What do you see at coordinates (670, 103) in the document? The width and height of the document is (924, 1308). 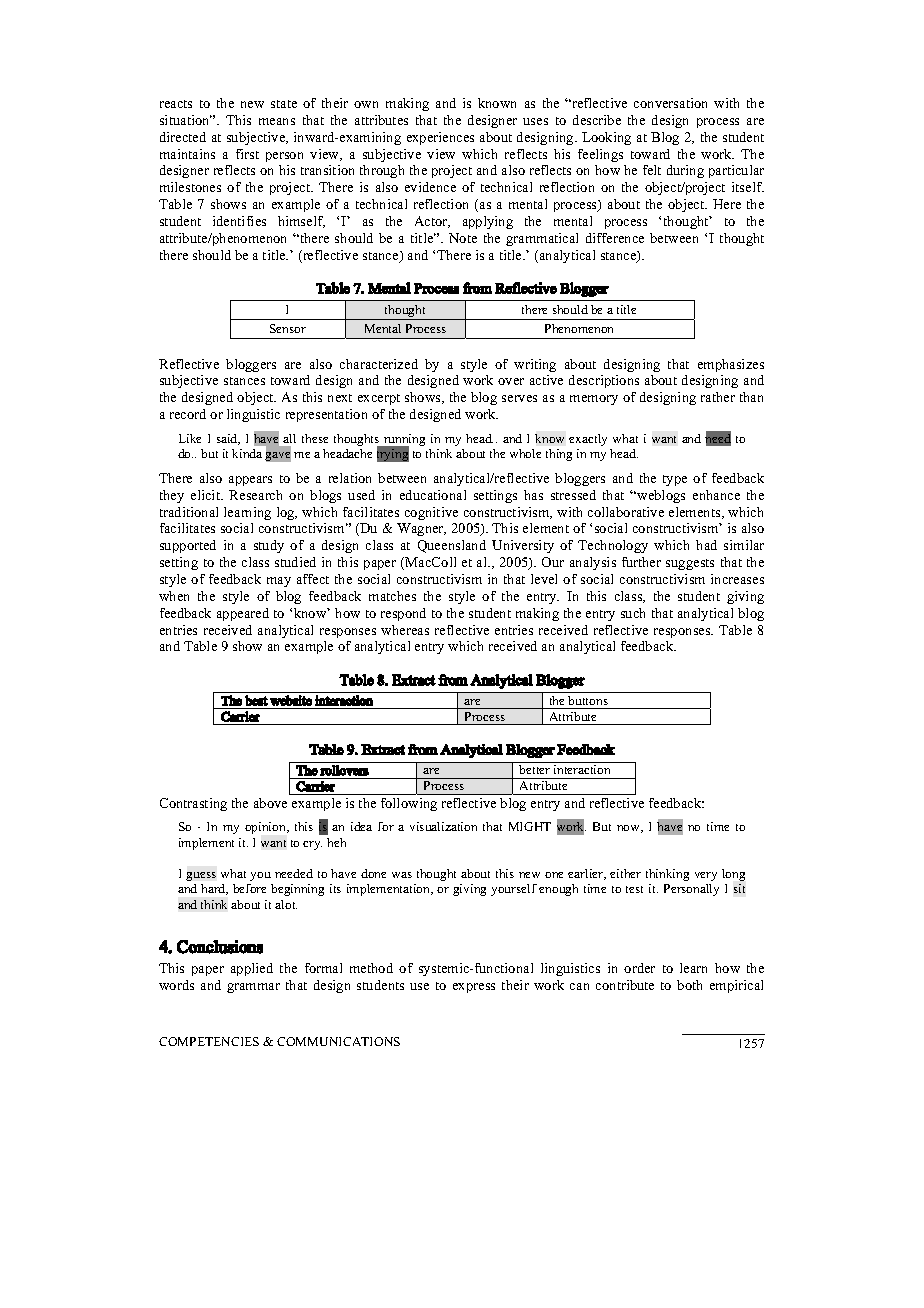 I see `conversation` at bounding box center [670, 103].
